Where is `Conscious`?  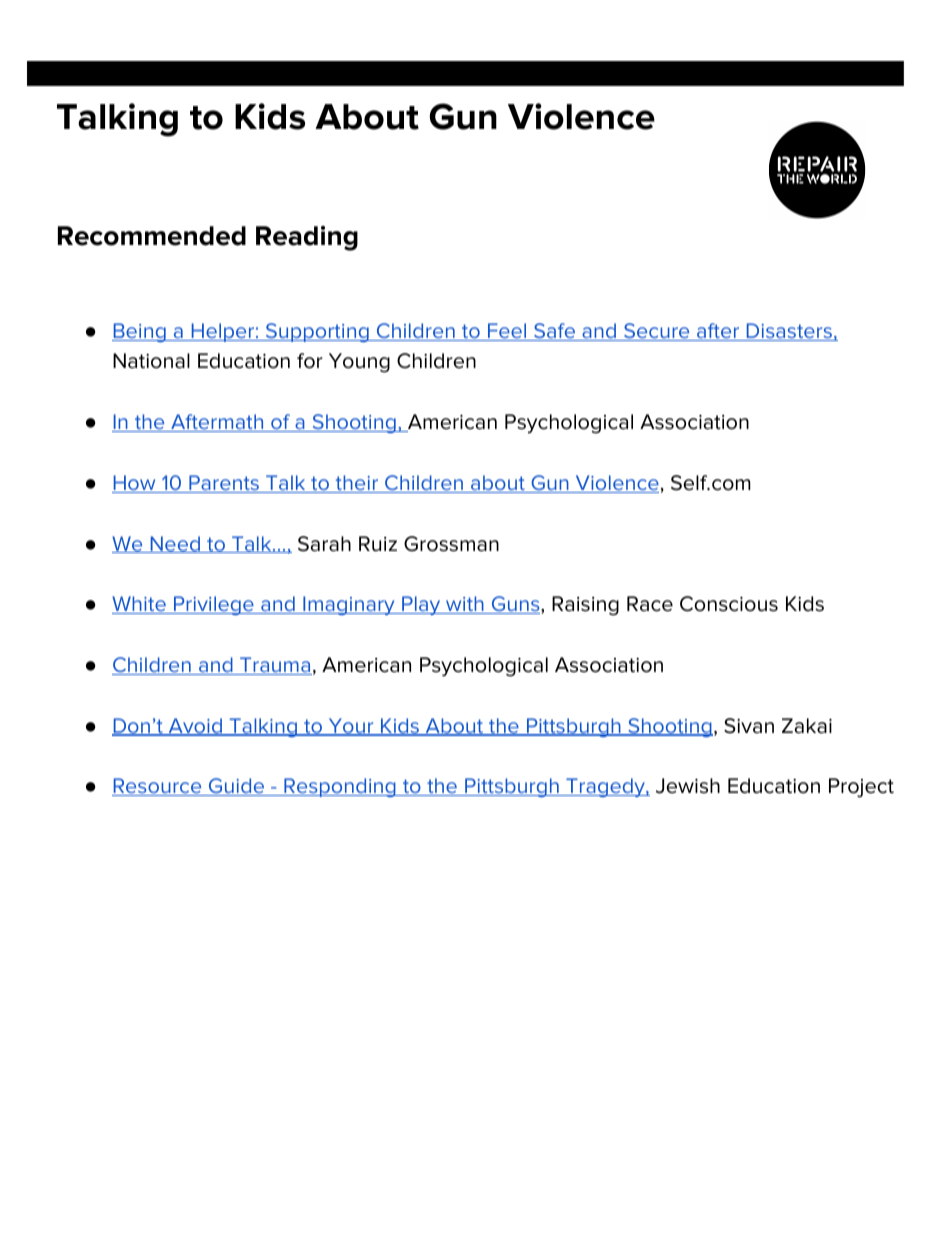 Conscious is located at coordinates (729, 604).
